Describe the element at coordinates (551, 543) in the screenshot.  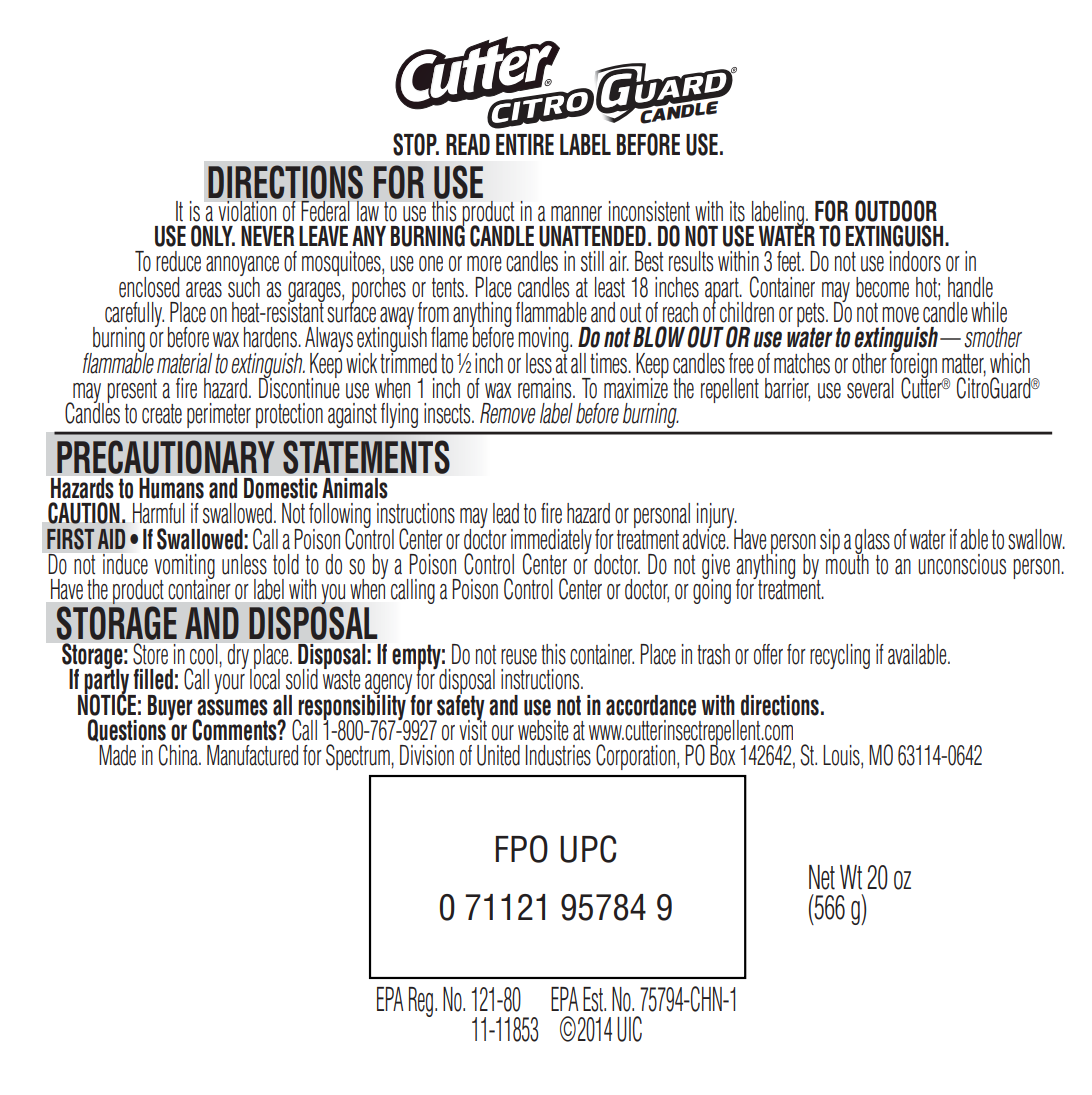
I see `immediately` at that location.
